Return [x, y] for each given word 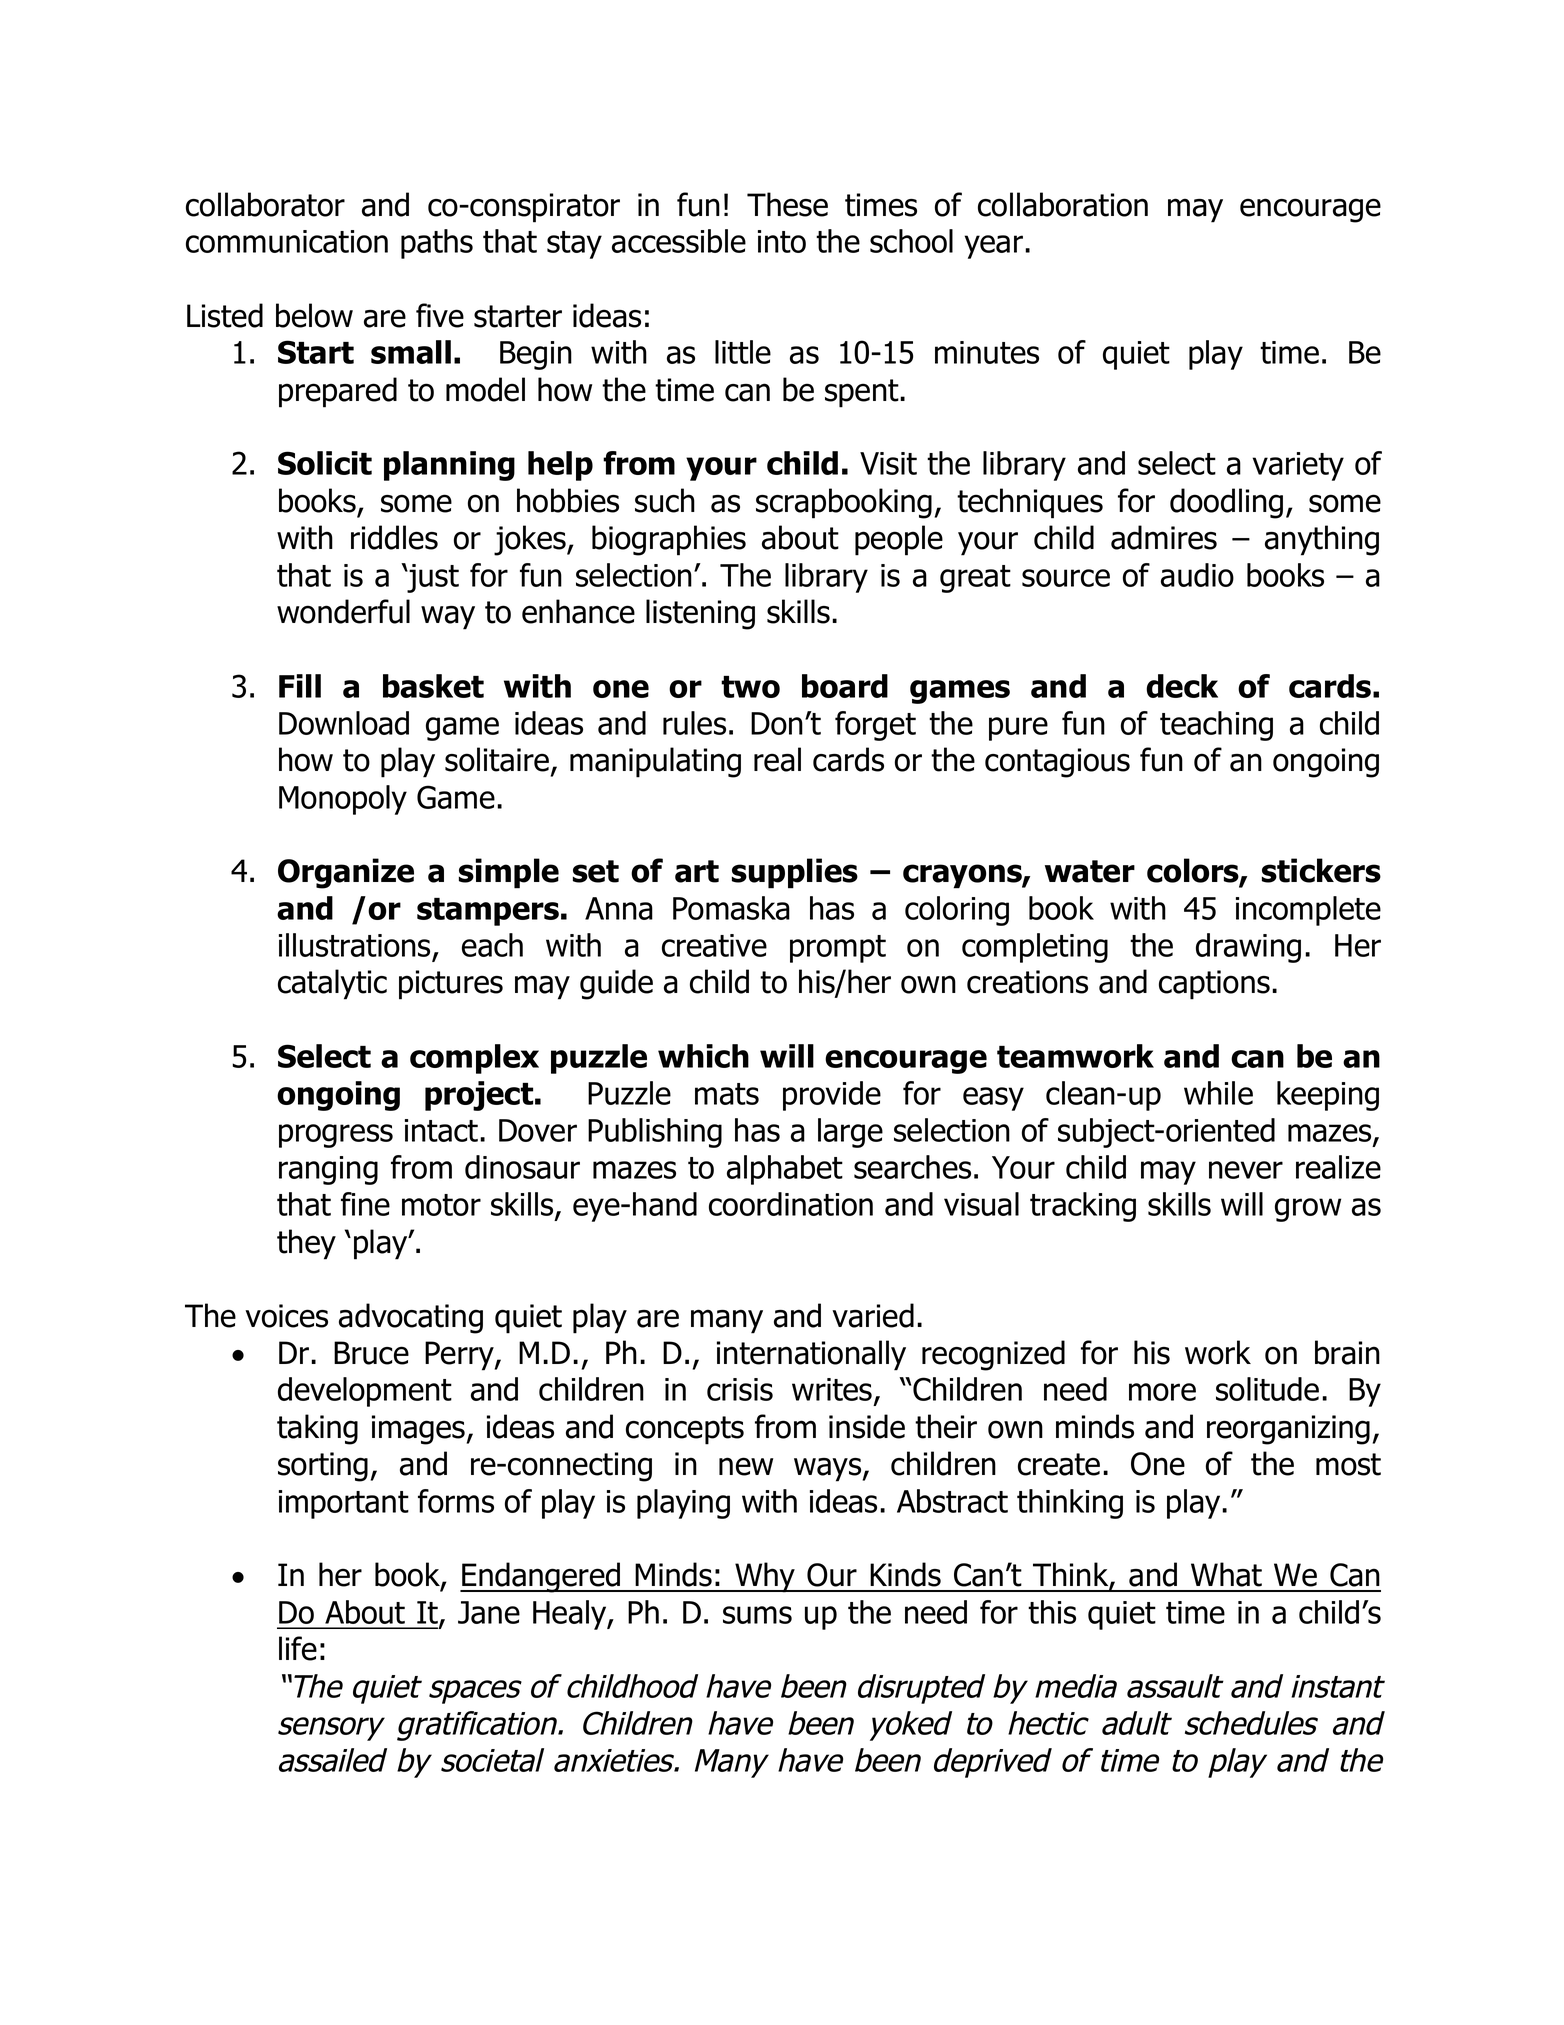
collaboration [1063, 204]
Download [344, 723]
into [782, 241]
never [1246, 1170]
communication [287, 241]
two [750, 687]
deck [1182, 686]
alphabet [785, 1170]
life [298, 1648]
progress [336, 1136]
